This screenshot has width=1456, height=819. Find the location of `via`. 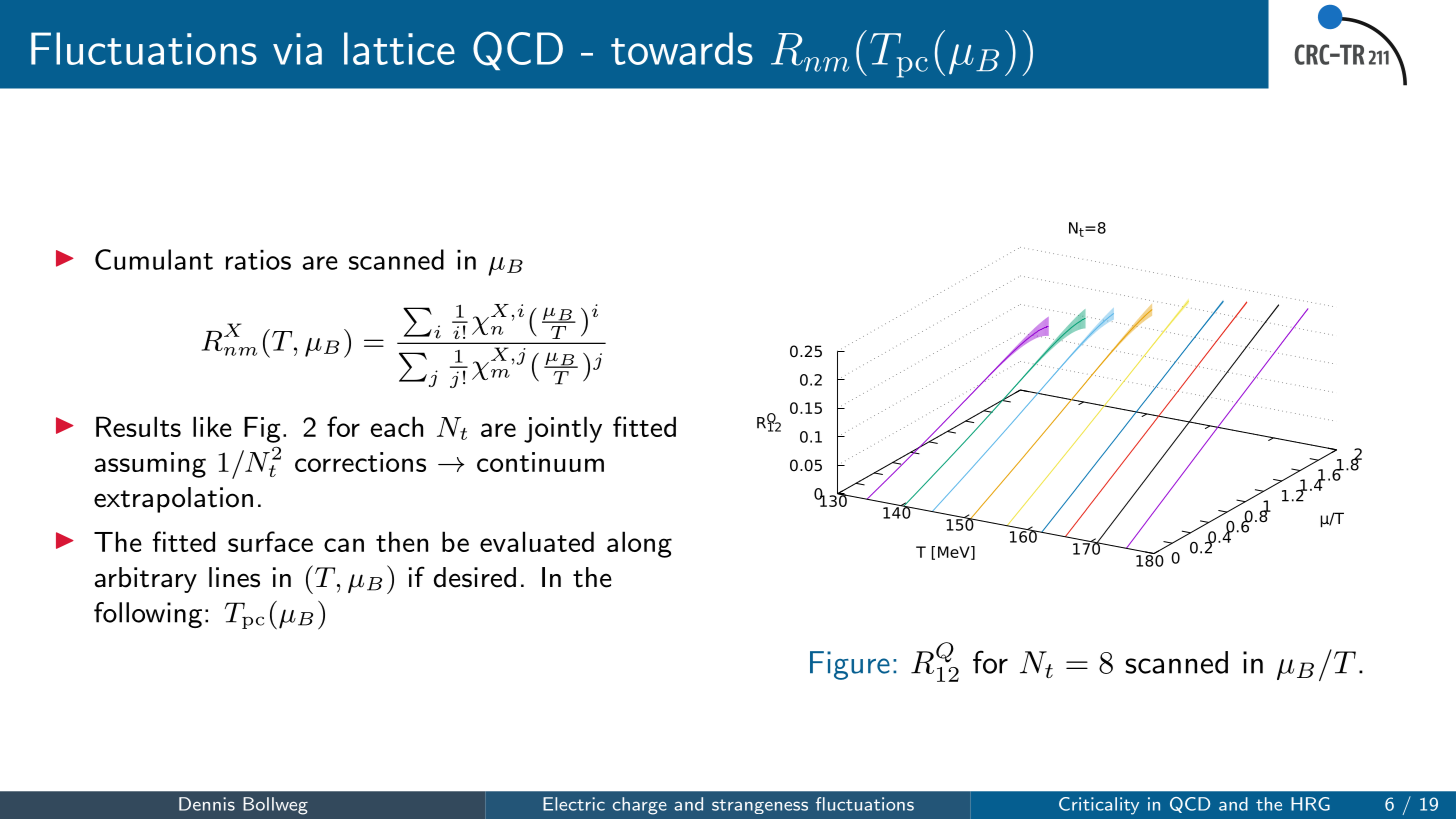

via is located at coordinates (297, 49).
